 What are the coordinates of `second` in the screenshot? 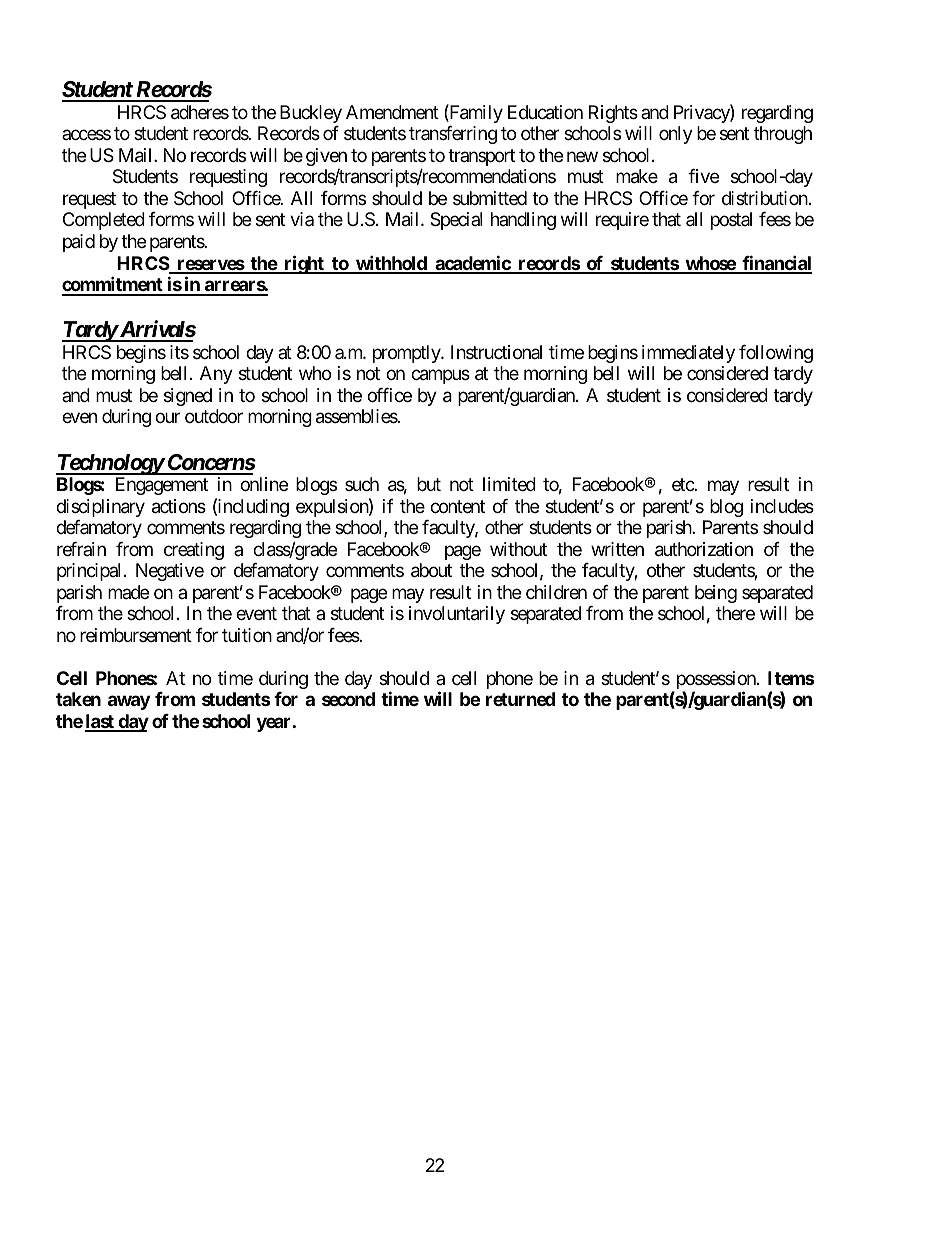 It's located at (348, 699).
